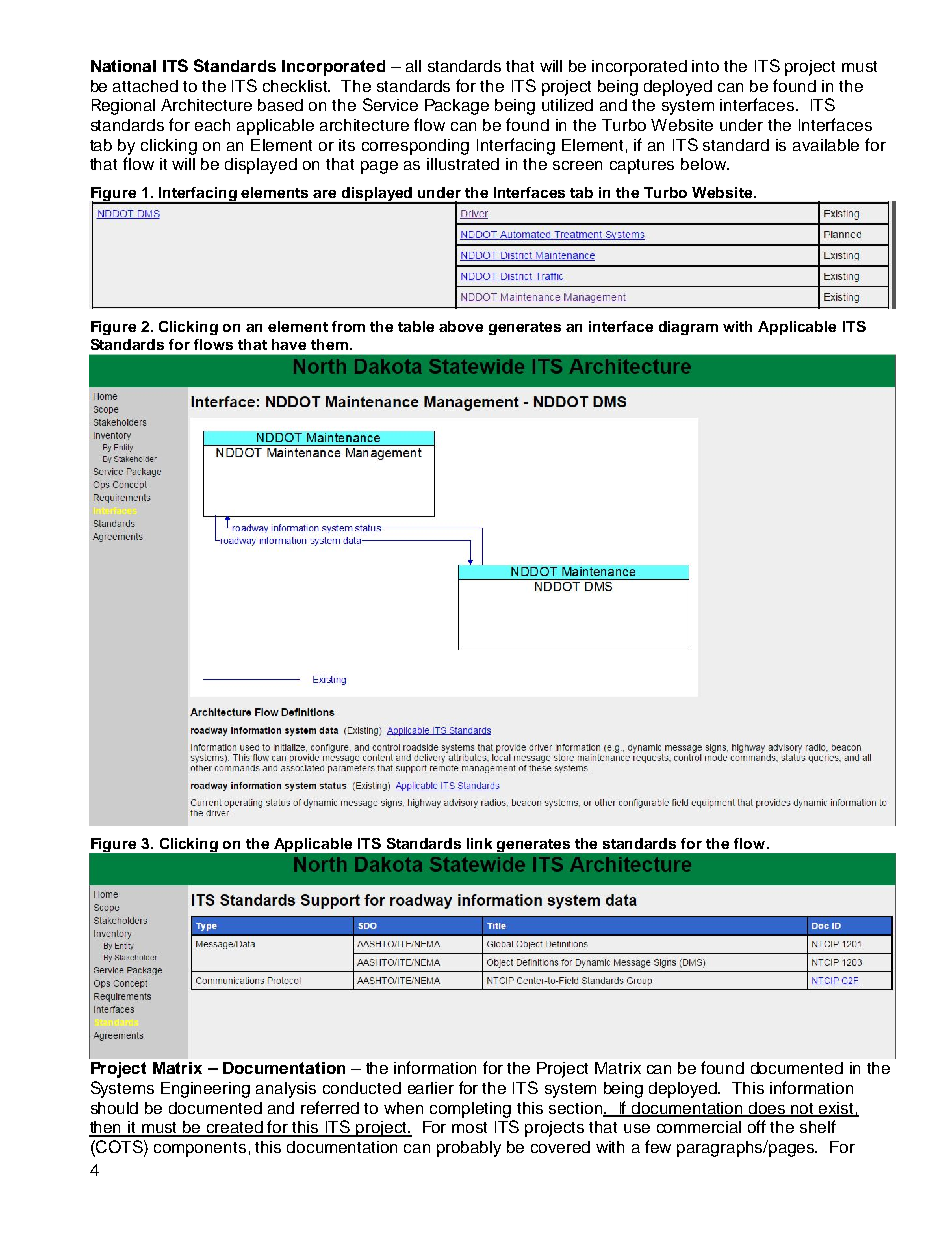  What do you see at coordinates (289, 344) in the image?
I see `have` at bounding box center [289, 344].
